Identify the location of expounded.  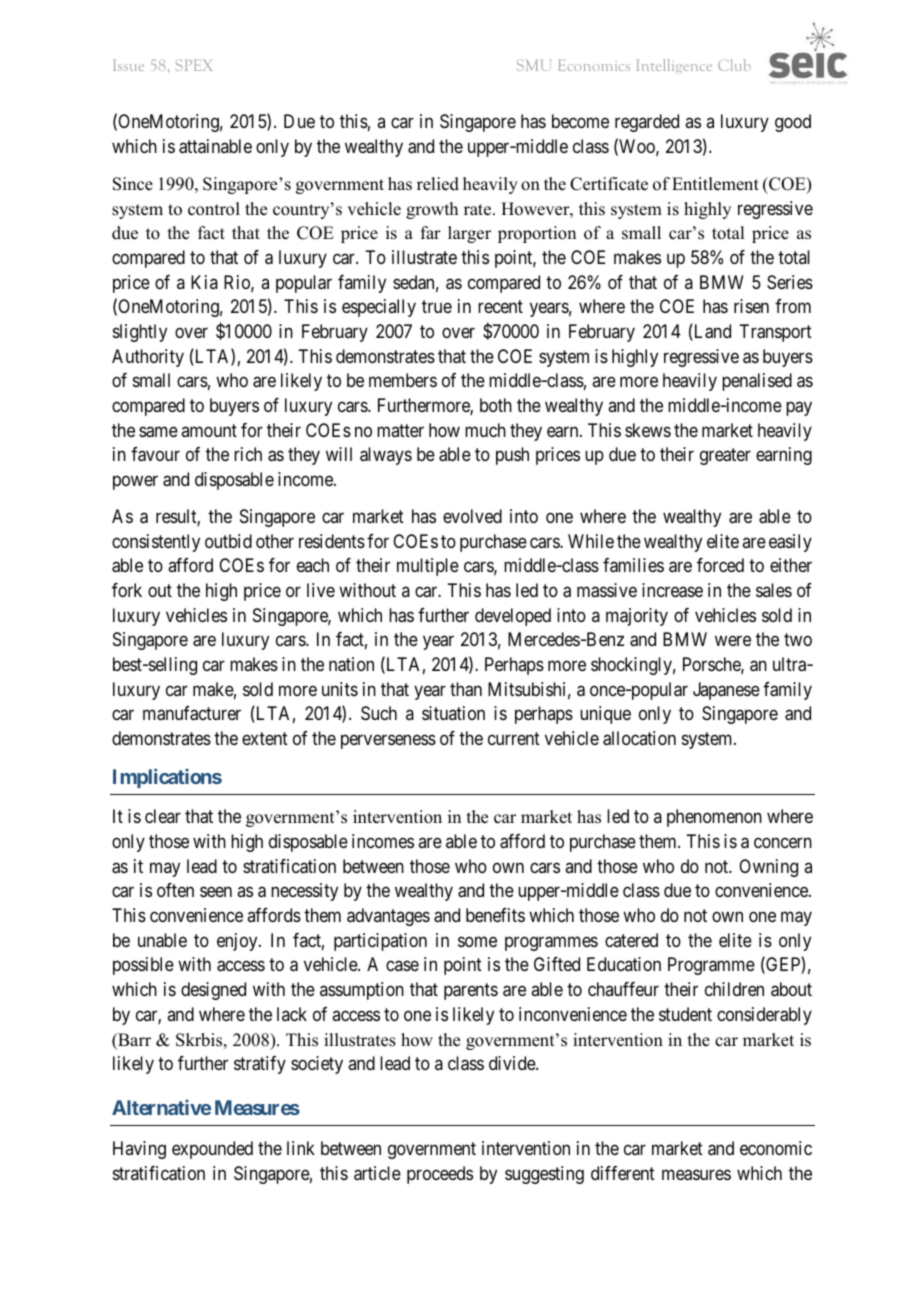
(212, 1150).
